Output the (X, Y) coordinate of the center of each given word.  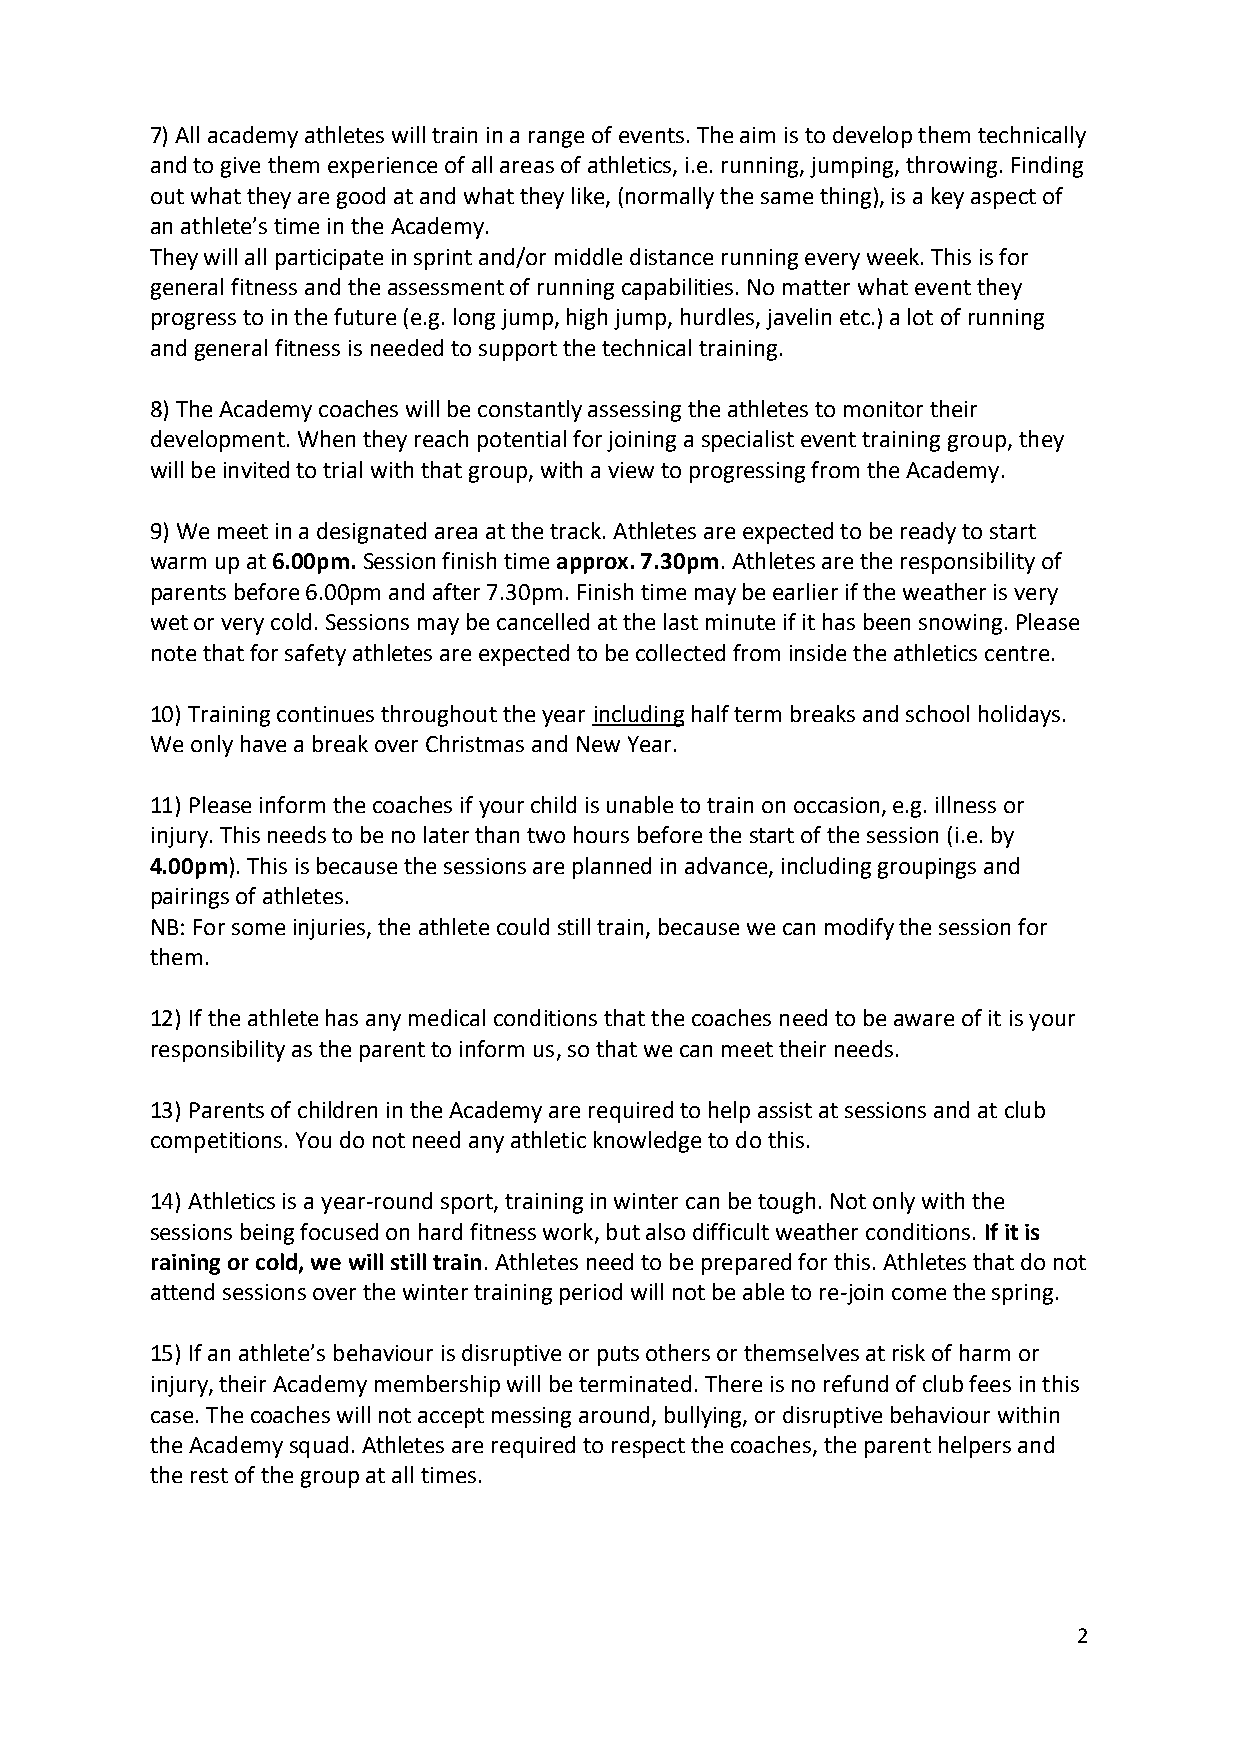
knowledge (647, 1142)
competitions (216, 1142)
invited (256, 469)
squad (319, 1447)
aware (924, 1020)
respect (648, 1448)
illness (966, 804)
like (589, 196)
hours (601, 834)
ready (928, 533)
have (263, 743)
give (240, 167)
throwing (951, 167)
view (631, 470)
